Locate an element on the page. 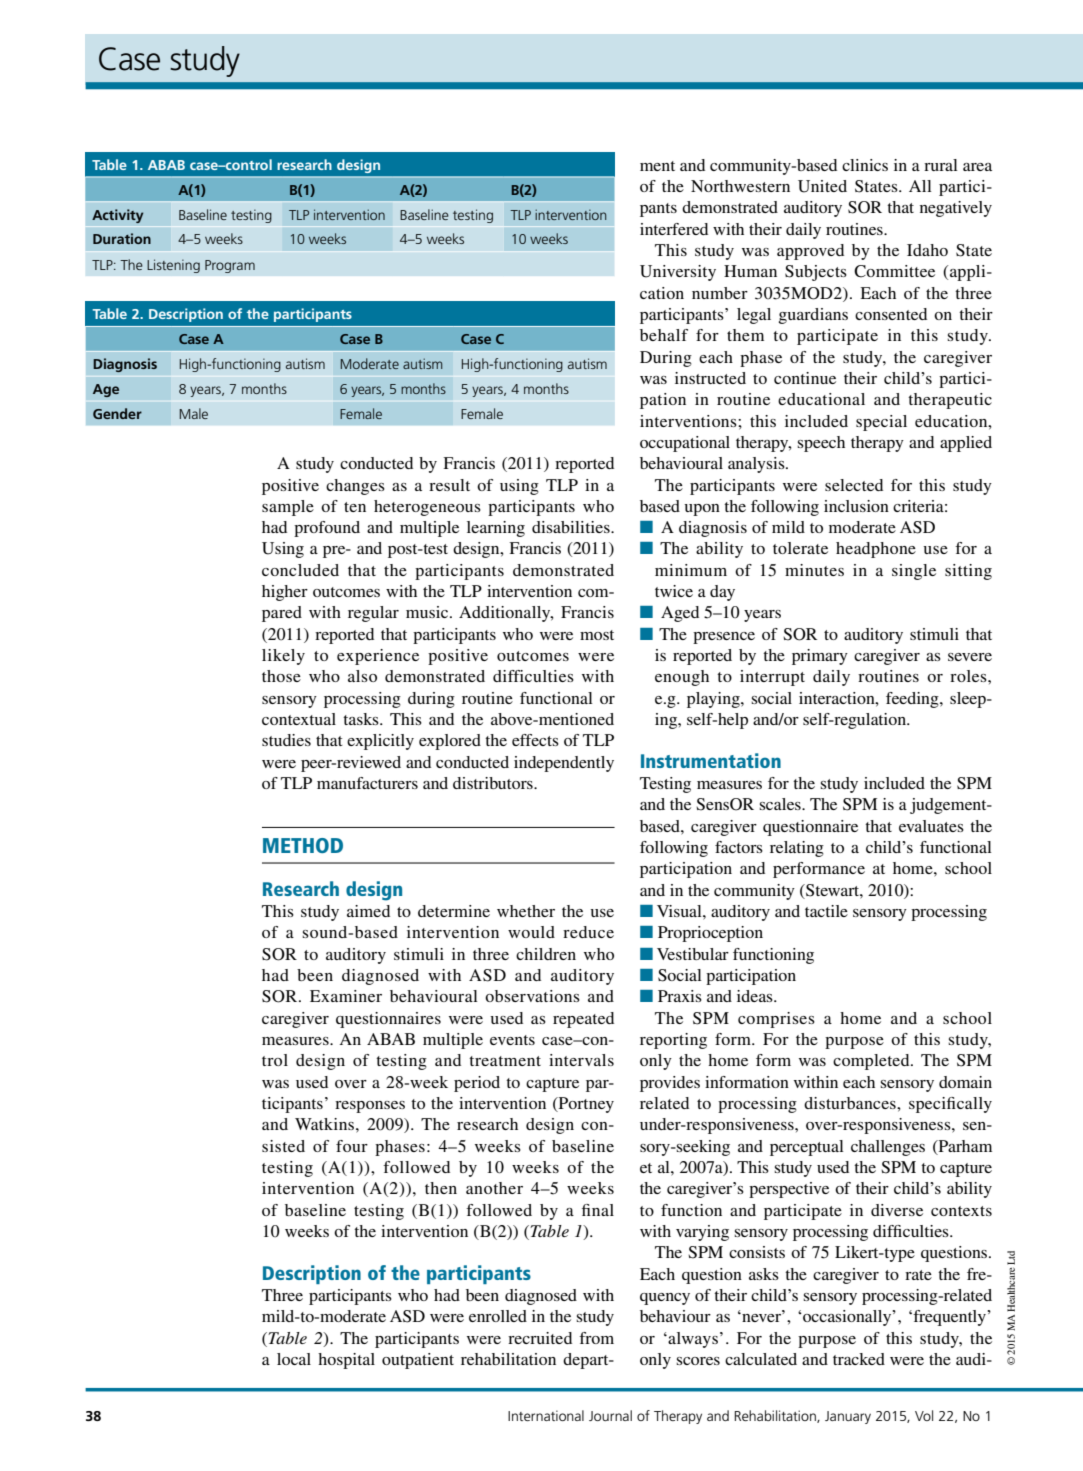 The height and width of the page is (1471, 1083). Program is located at coordinates (230, 266).
